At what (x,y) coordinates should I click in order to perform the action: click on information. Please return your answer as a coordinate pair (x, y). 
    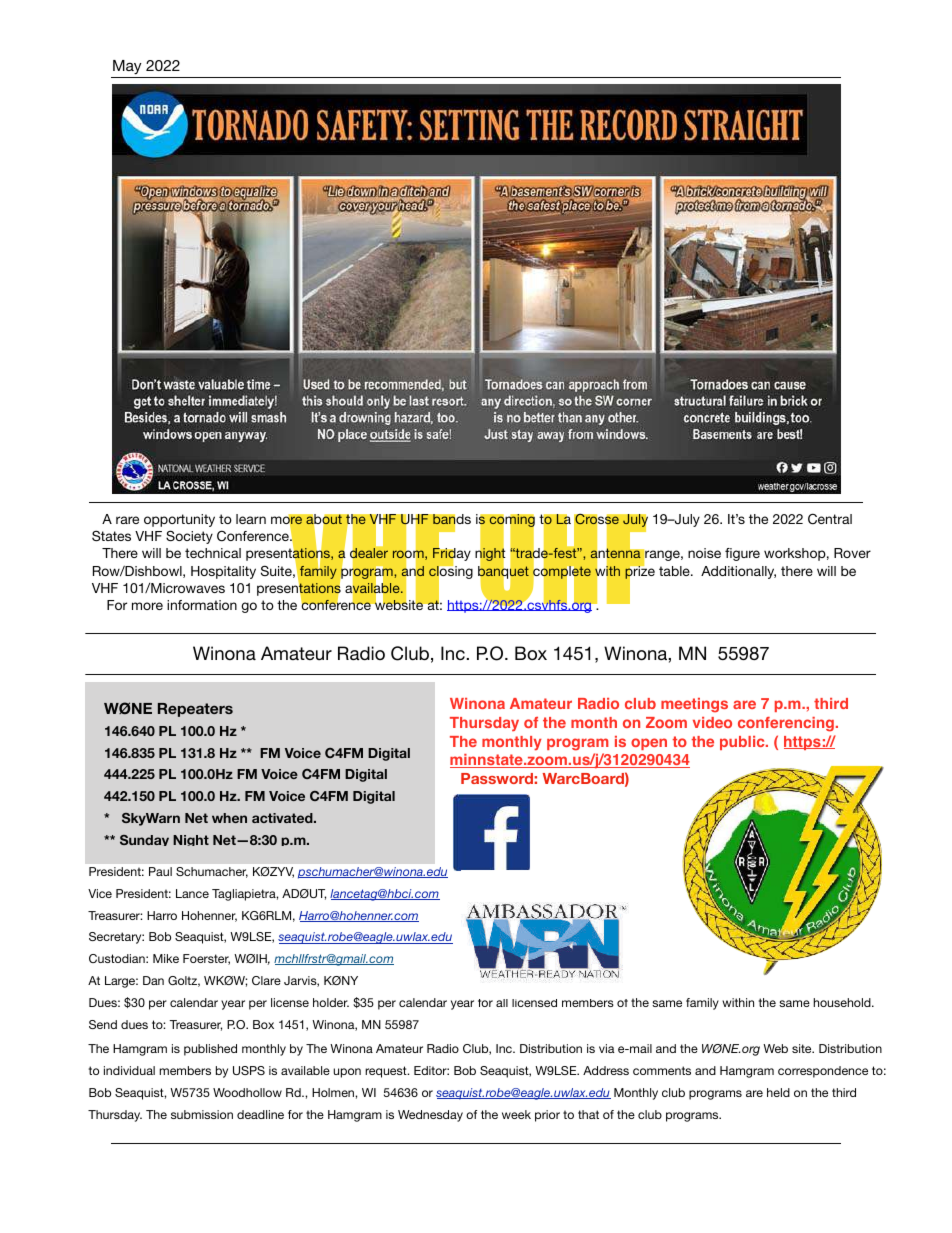
    Looking at the image, I should click on (202, 605).
